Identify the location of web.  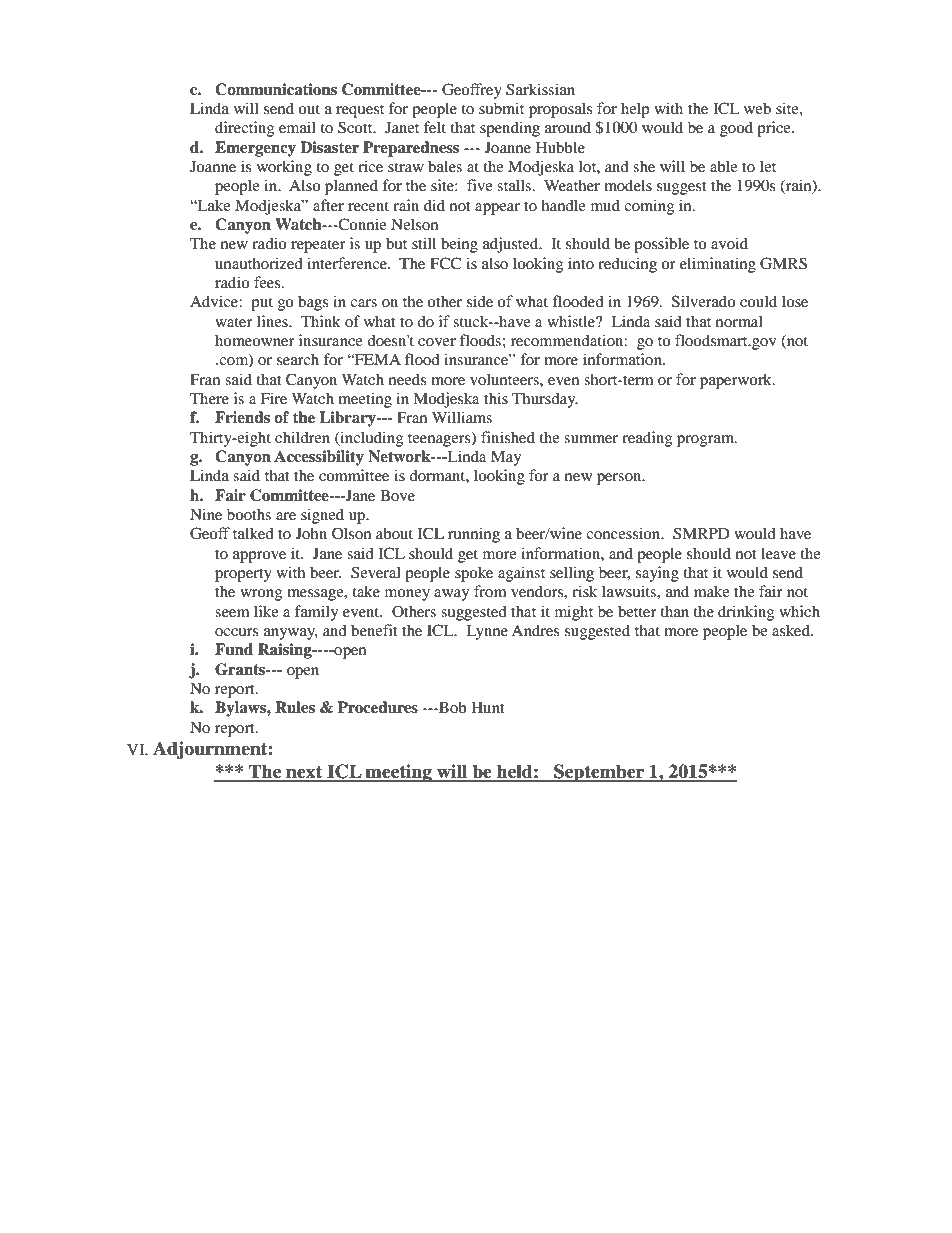
(757, 108).
